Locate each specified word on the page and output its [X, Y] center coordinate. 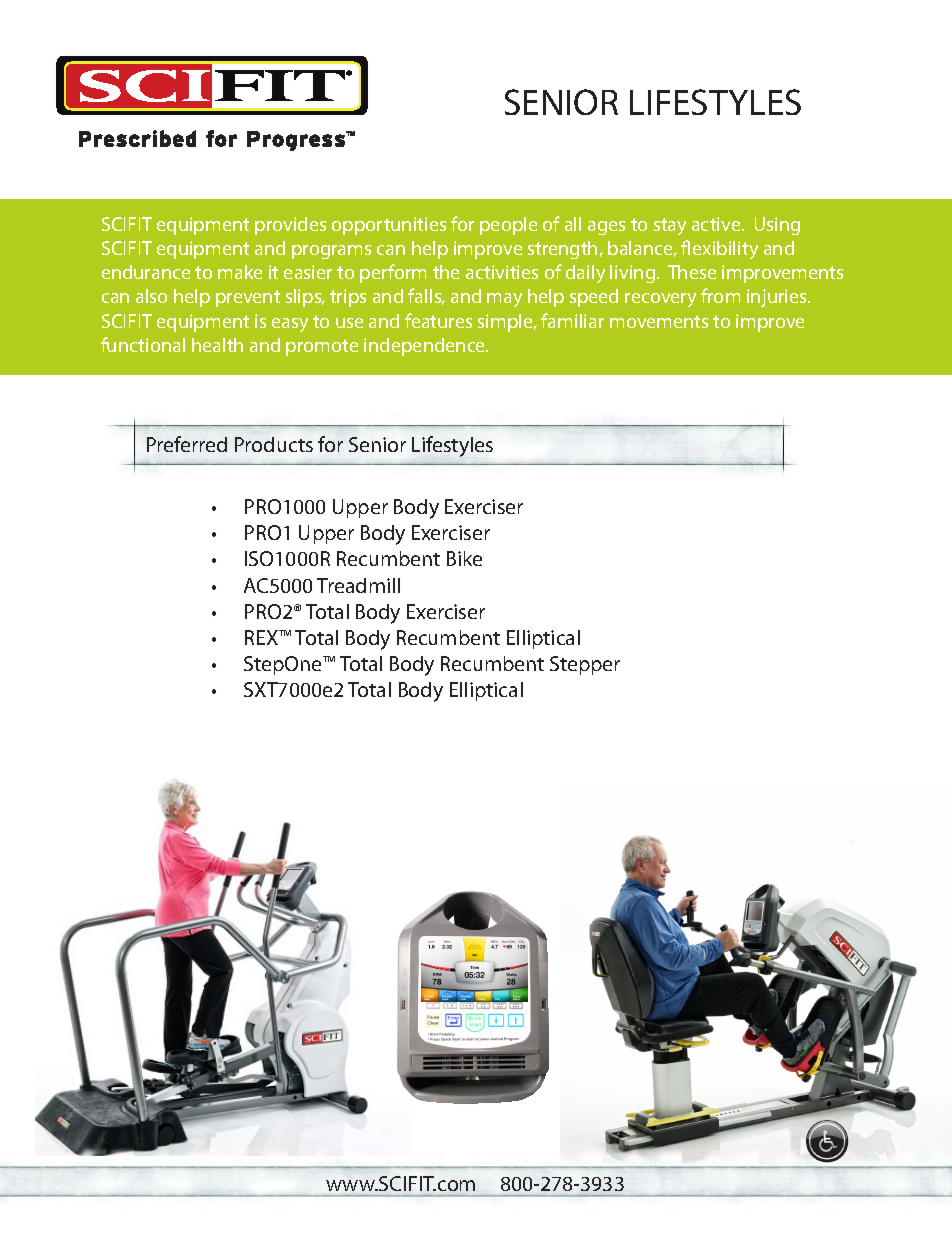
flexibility [719, 249]
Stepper [585, 665]
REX [263, 637]
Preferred [187, 444]
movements [659, 321]
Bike [464, 558]
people [508, 226]
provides [290, 226]
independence [426, 347]
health [217, 345]
